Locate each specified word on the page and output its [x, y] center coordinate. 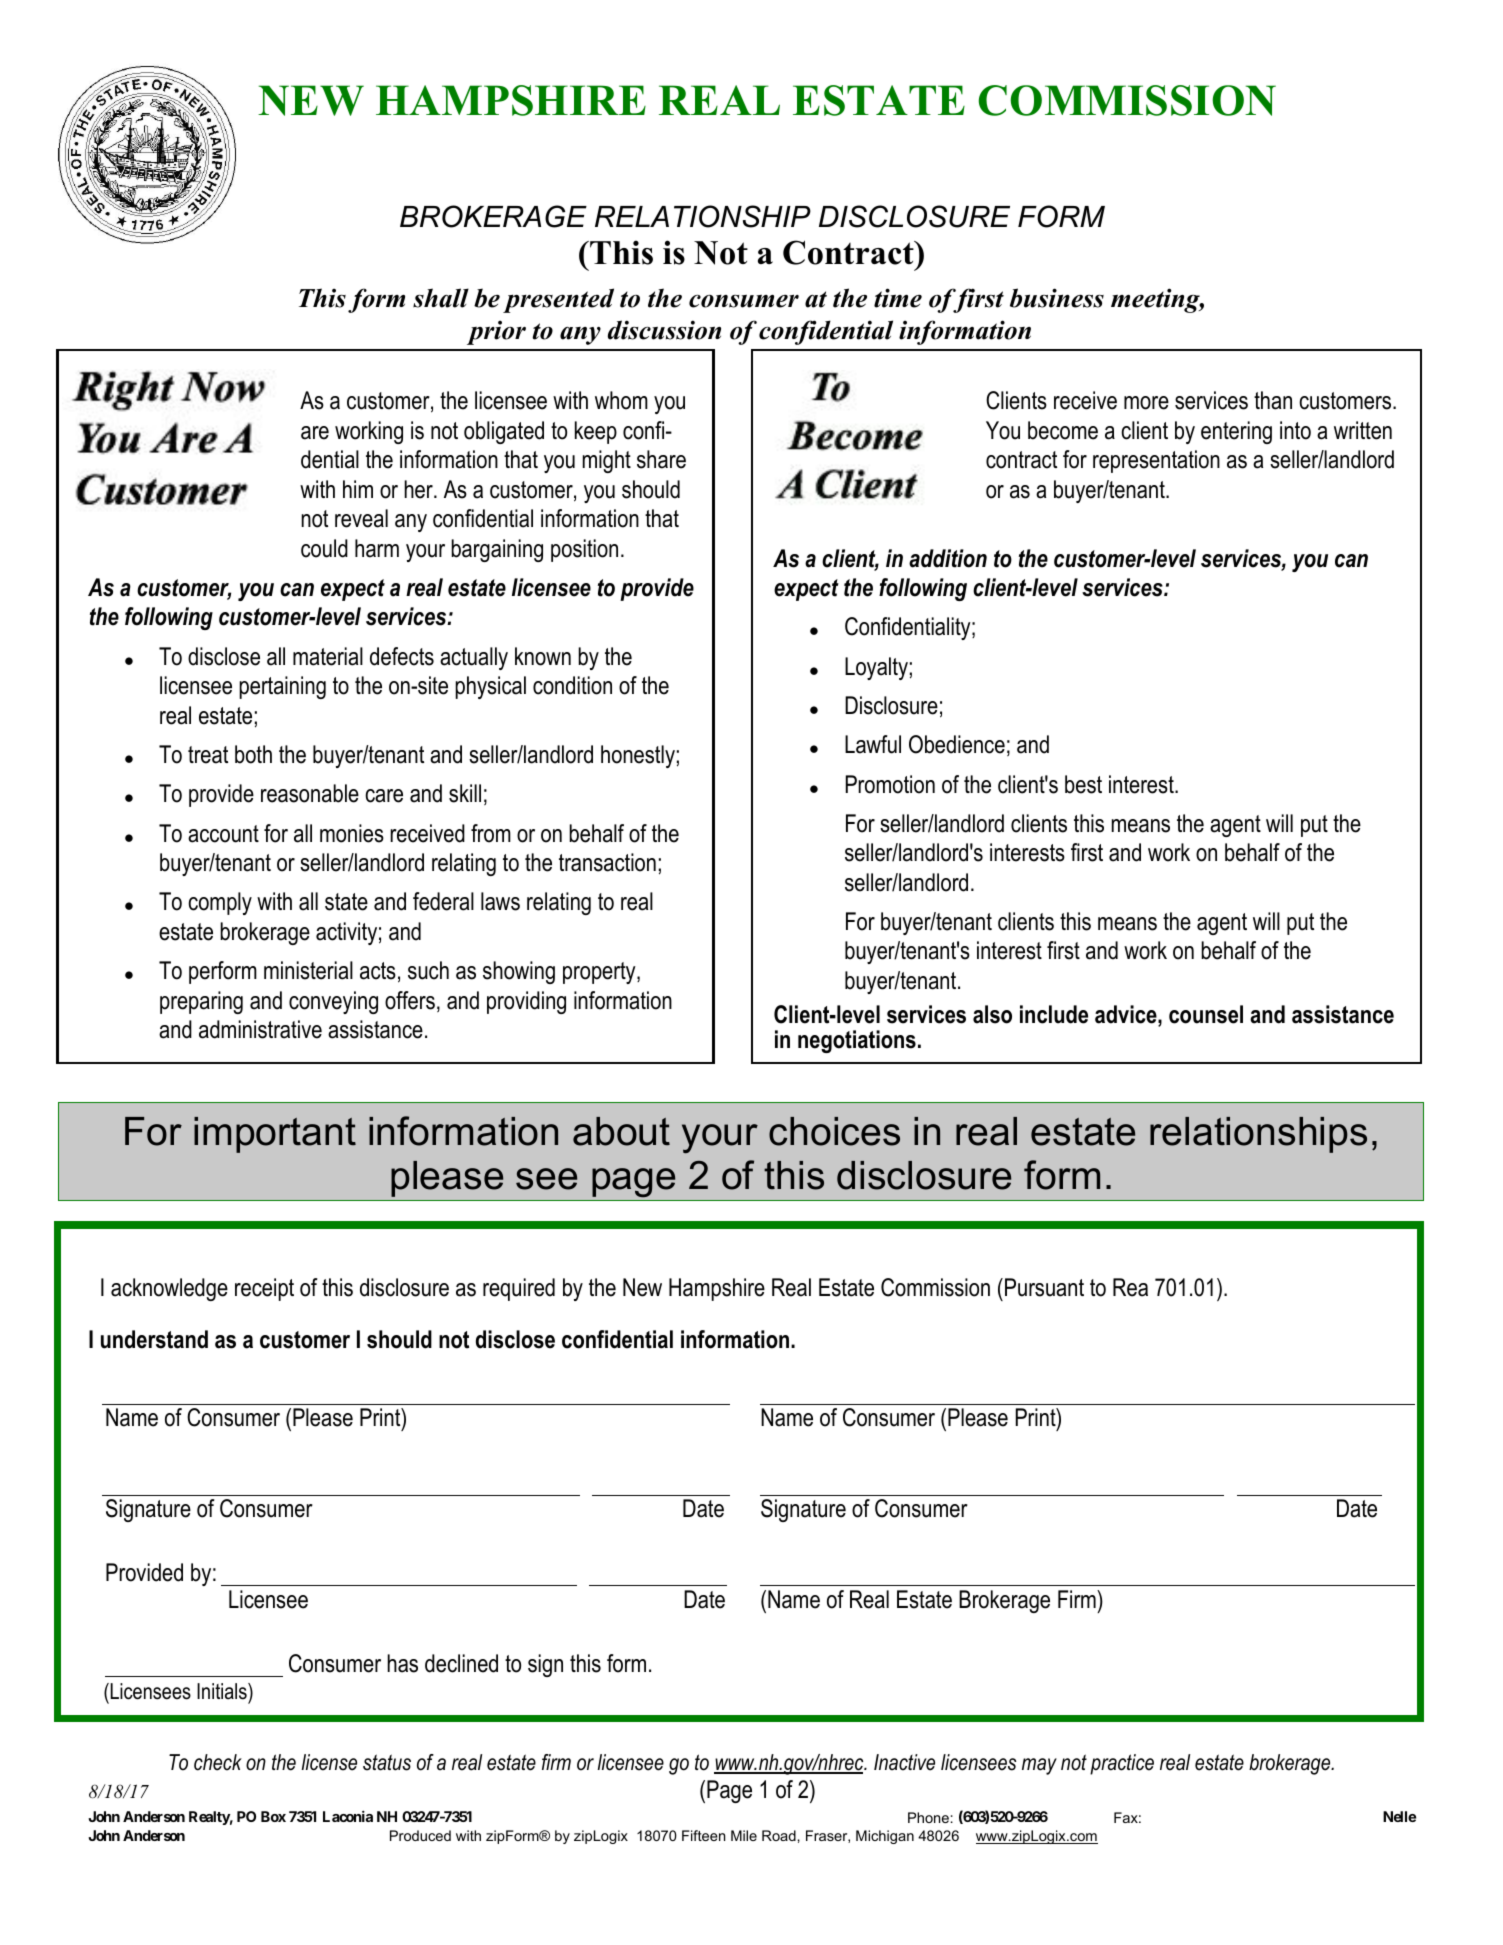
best [1083, 784]
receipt [264, 1289]
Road [780, 1835]
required [519, 1289]
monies [352, 833]
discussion [664, 330]
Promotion [890, 784]
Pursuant [1044, 1287]
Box [273, 1816]
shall [441, 298]
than [1273, 400]
